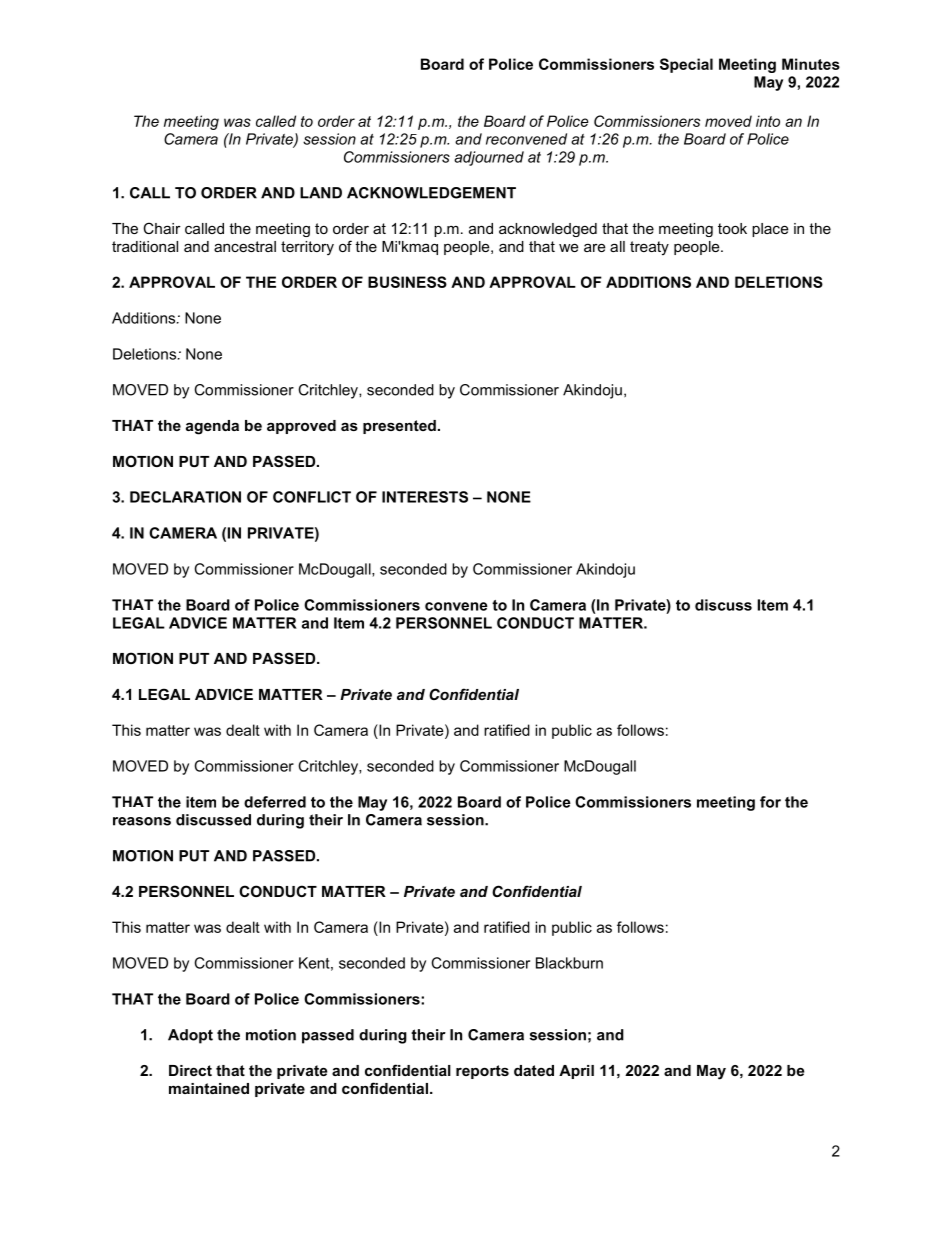  Describe the element at coordinates (185, 497) in the screenshot. I see `DECLARATION` at that location.
